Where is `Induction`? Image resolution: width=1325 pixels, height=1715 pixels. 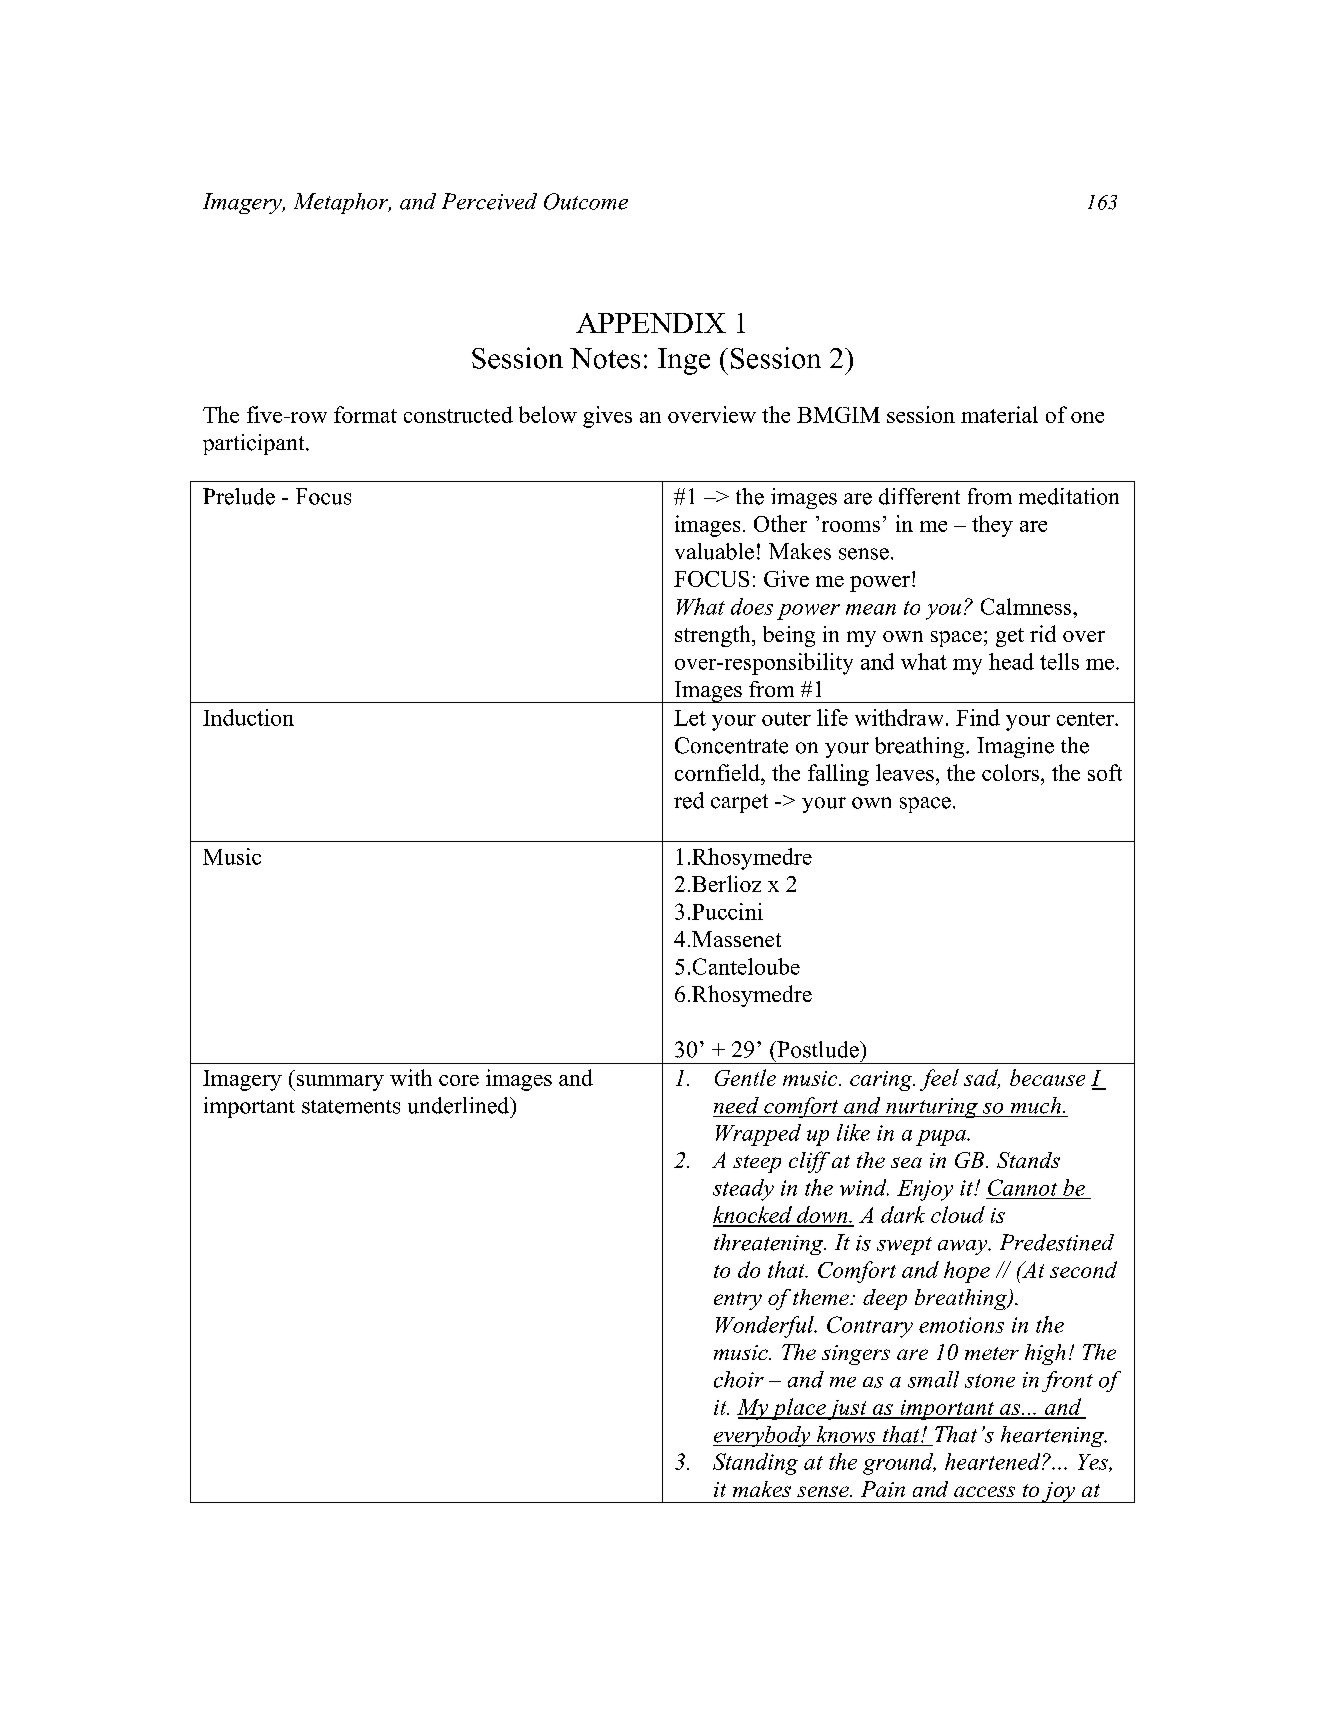
Induction is located at coordinates (248, 717).
